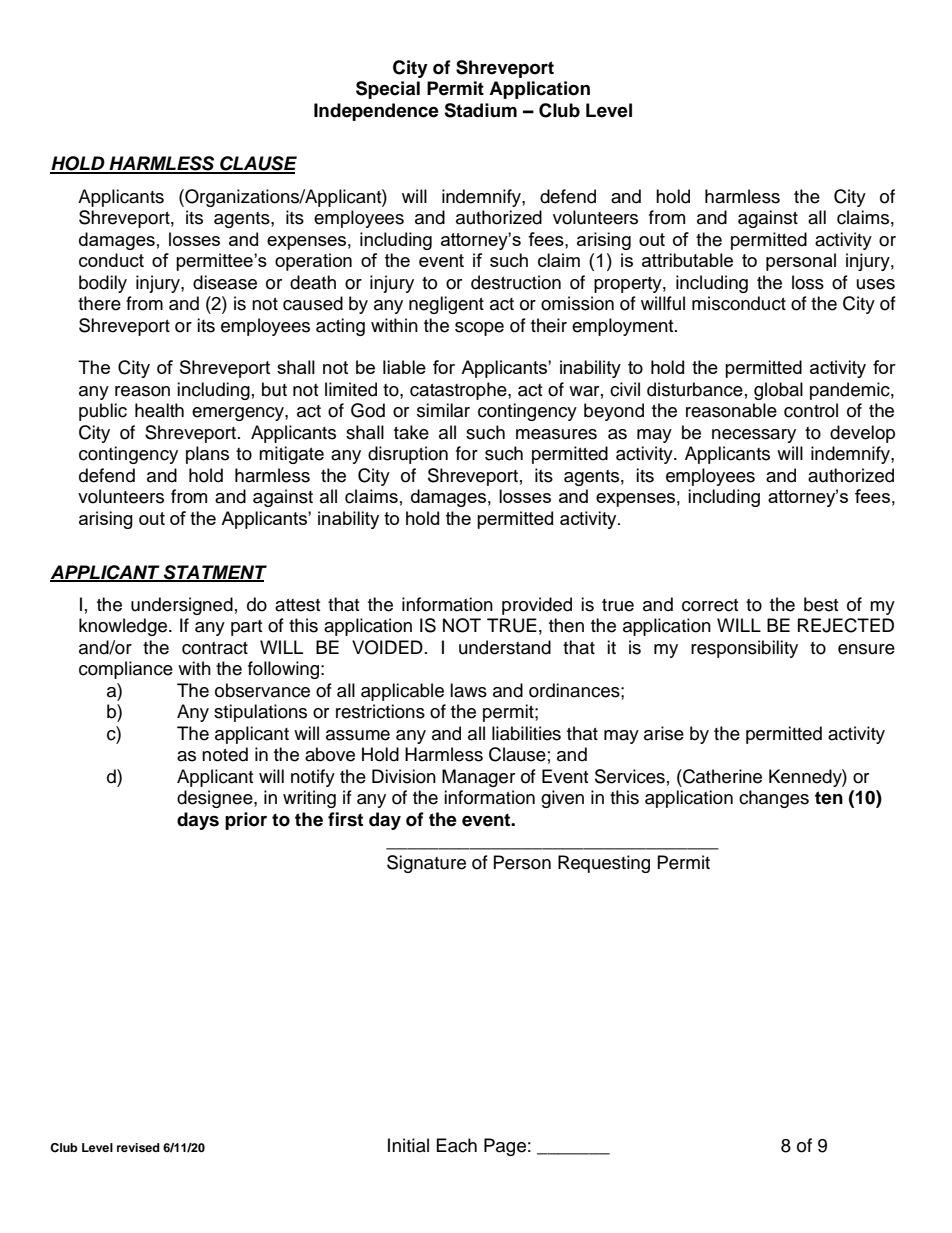  What do you see at coordinates (388, 90) in the screenshot?
I see `Special` at bounding box center [388, 90].
